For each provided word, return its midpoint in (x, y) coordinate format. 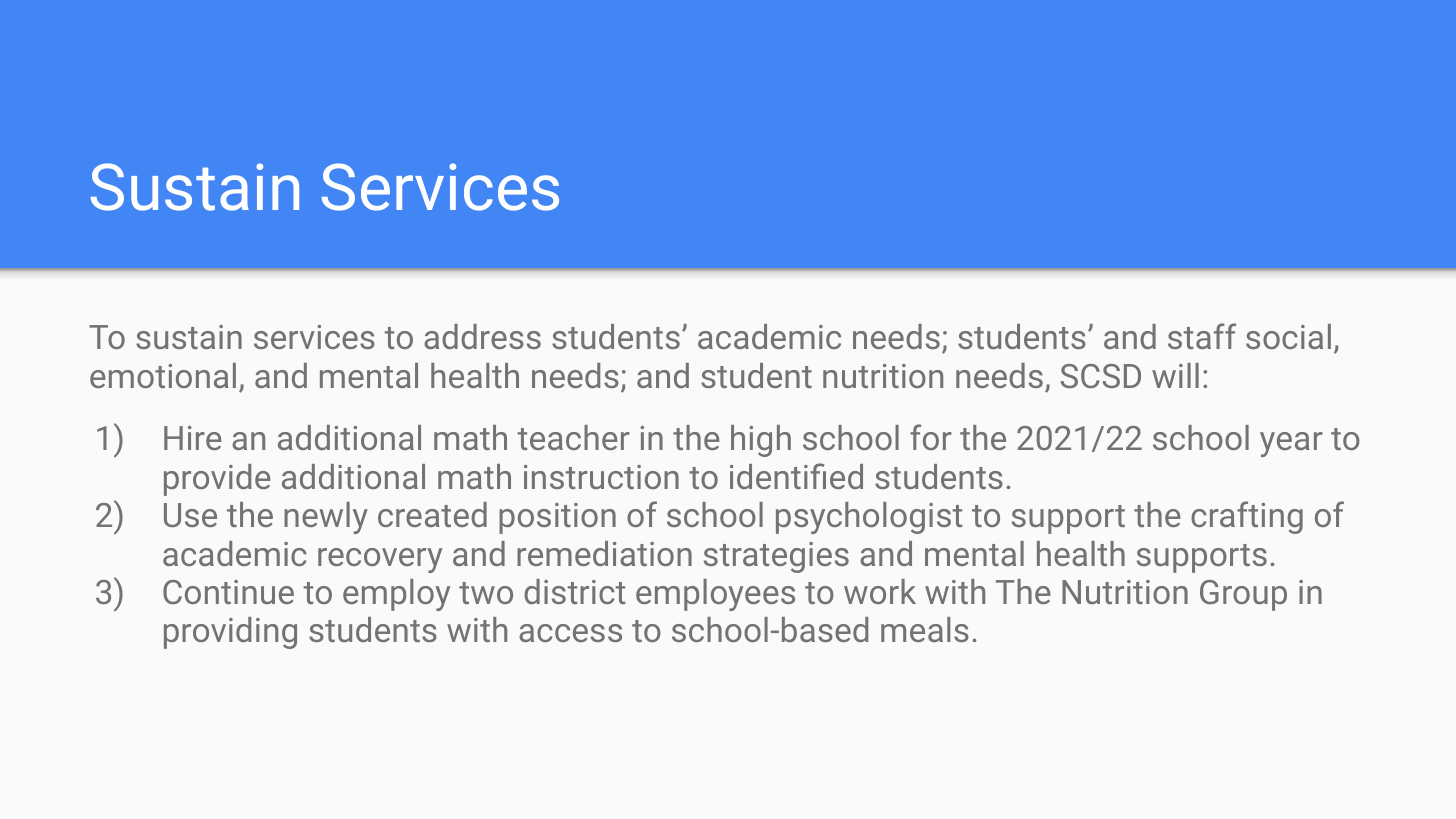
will (1175, 375)
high (761, 441)
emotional (163, 375)
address (482, 336)
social (1288, 336)
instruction (601, 477)
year (1291, 444)
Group (1243, 595)
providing (230, 633)
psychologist (869, 518)
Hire (193, 438)
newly (326, 518)
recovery (380, 560)
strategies (776, 557)
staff (1202, 336)
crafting (1247, 517)
